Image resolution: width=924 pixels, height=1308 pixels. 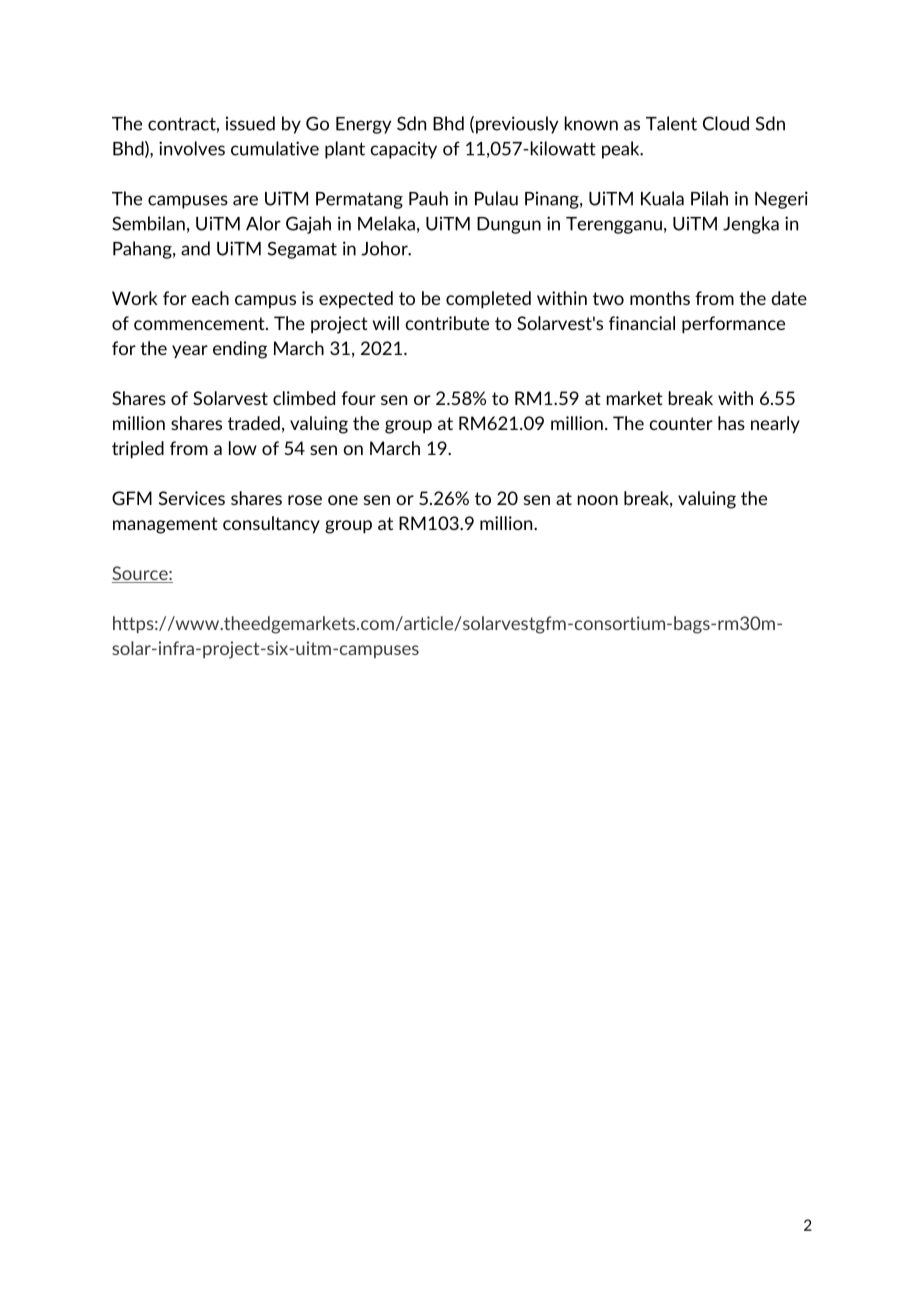 I want to click on months, so click(x=660, y=298).
